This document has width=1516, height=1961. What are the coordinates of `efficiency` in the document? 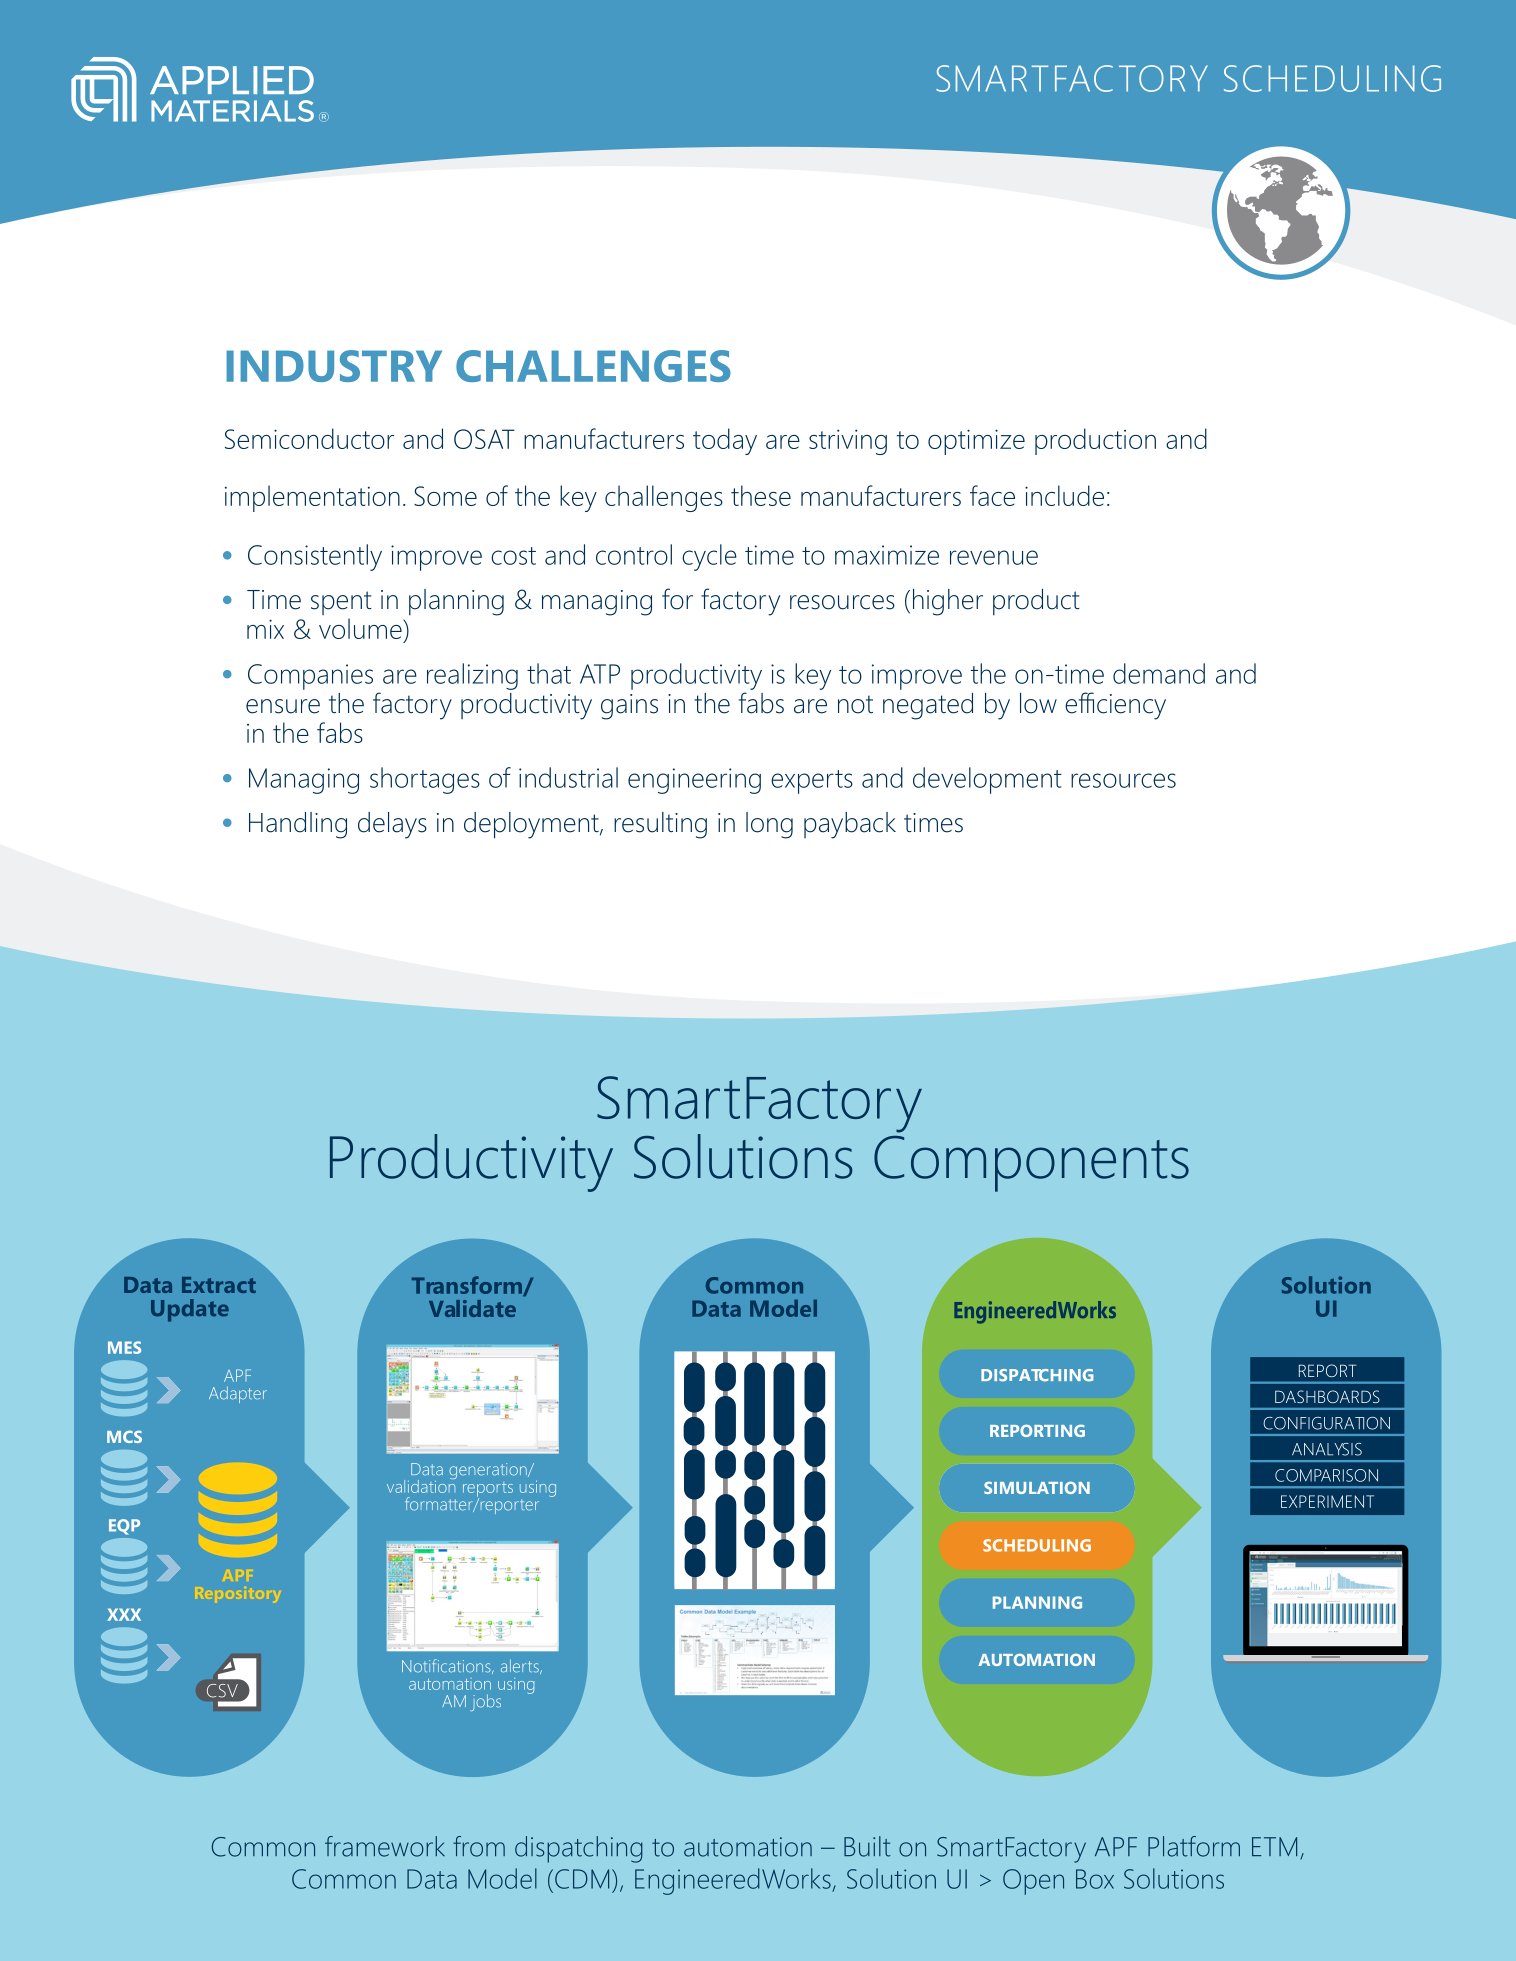 It's located at (1115, 706).
